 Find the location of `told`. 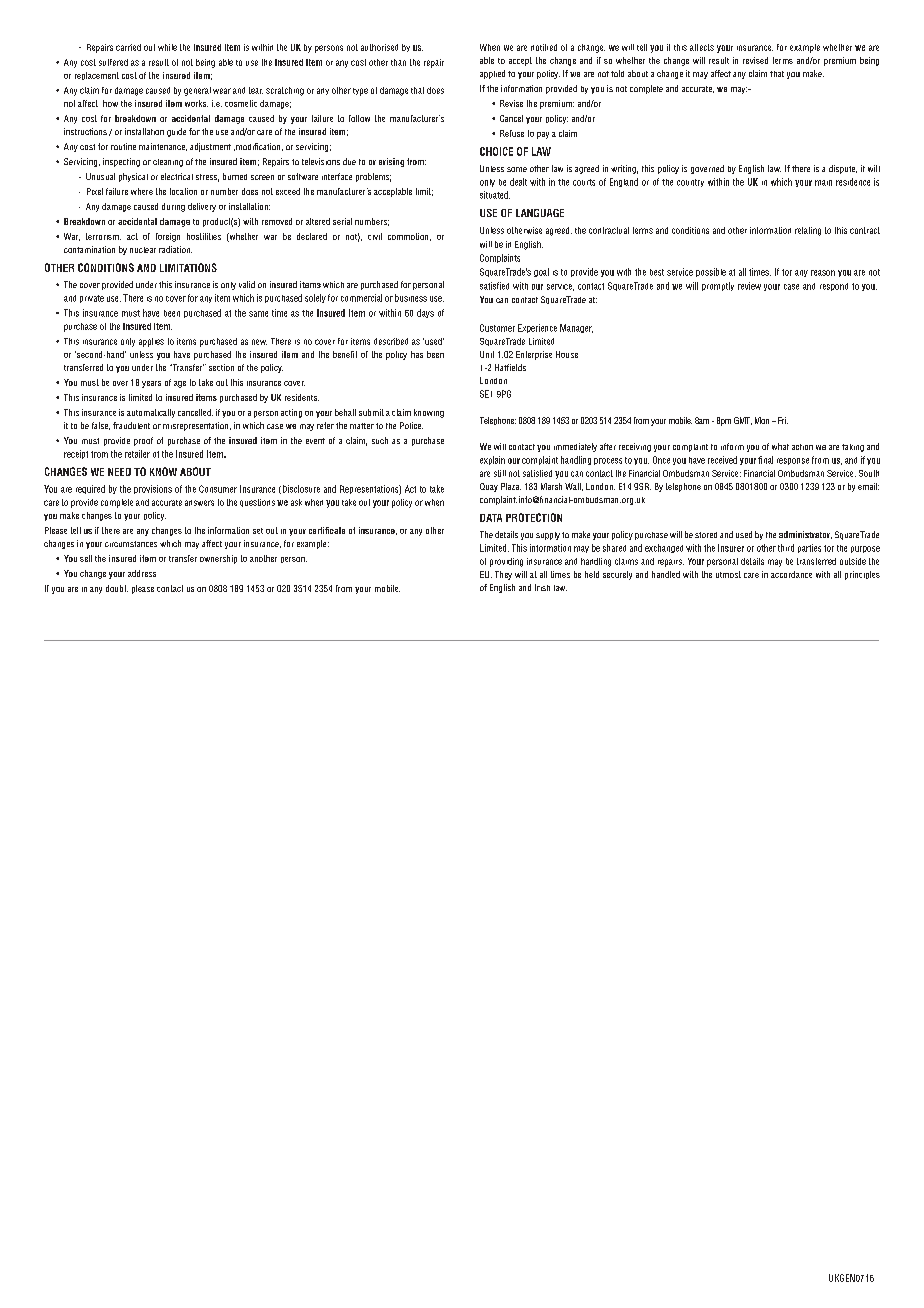

told is located at coordinates (617, 73).
